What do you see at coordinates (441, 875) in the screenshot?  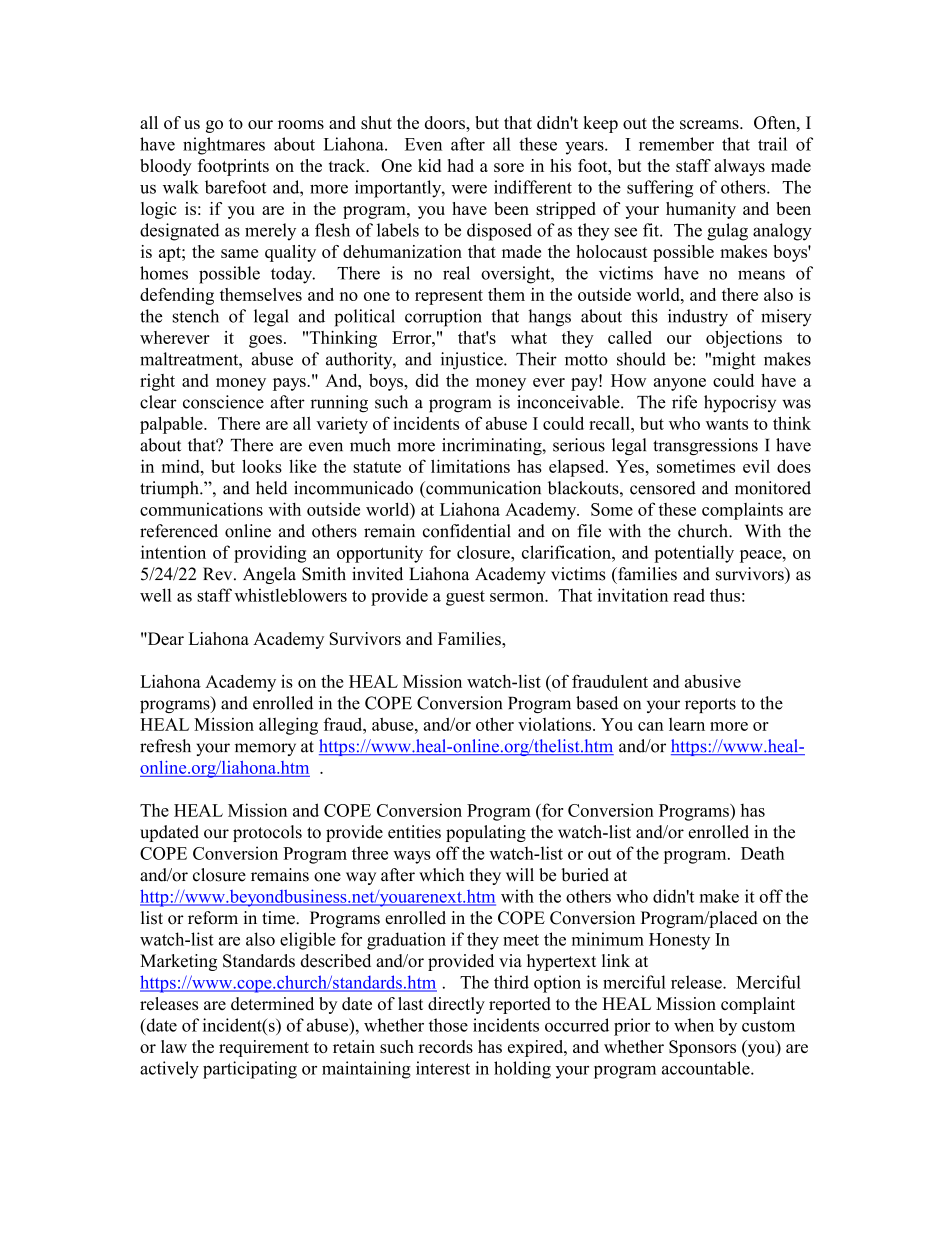 I see `which` at bounding box center [441, 875].
